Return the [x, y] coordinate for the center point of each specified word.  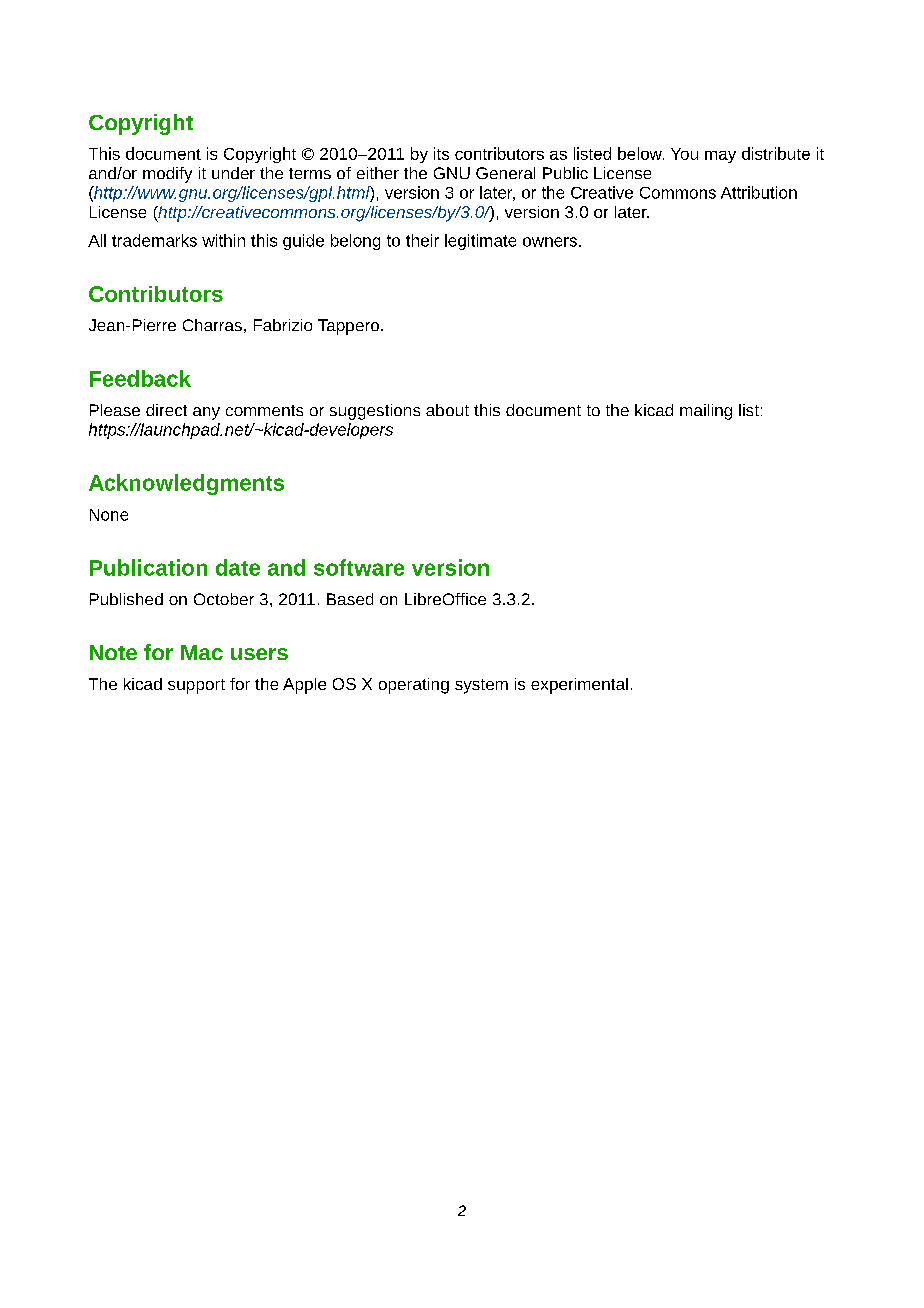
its [441, 153]
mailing [706, 412]
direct [166, 410]
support [196, 686]
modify [167, 175]
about [447, 410]
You [684, 154]
